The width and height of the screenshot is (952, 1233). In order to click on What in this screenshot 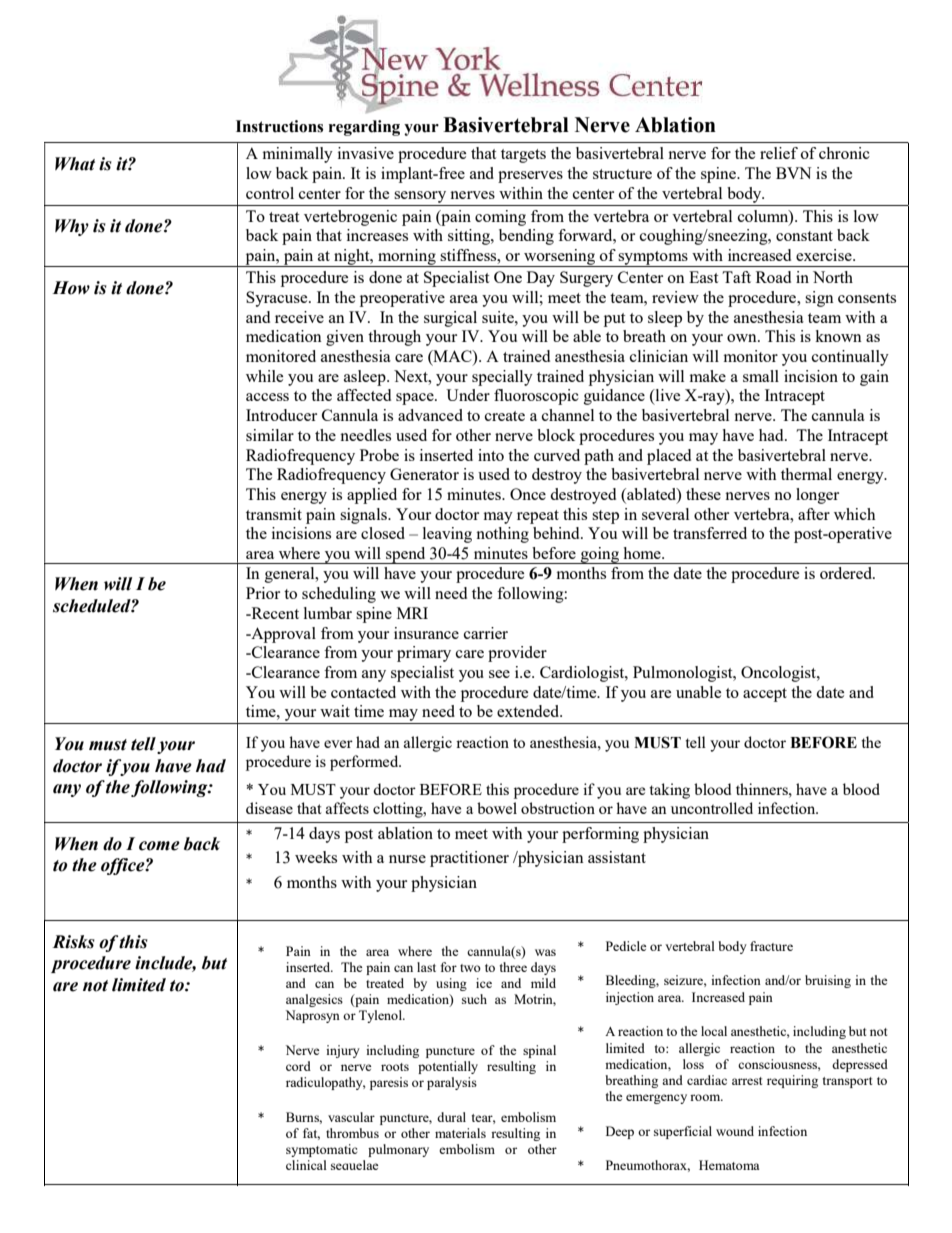, I will do `click(75, 164)`.
